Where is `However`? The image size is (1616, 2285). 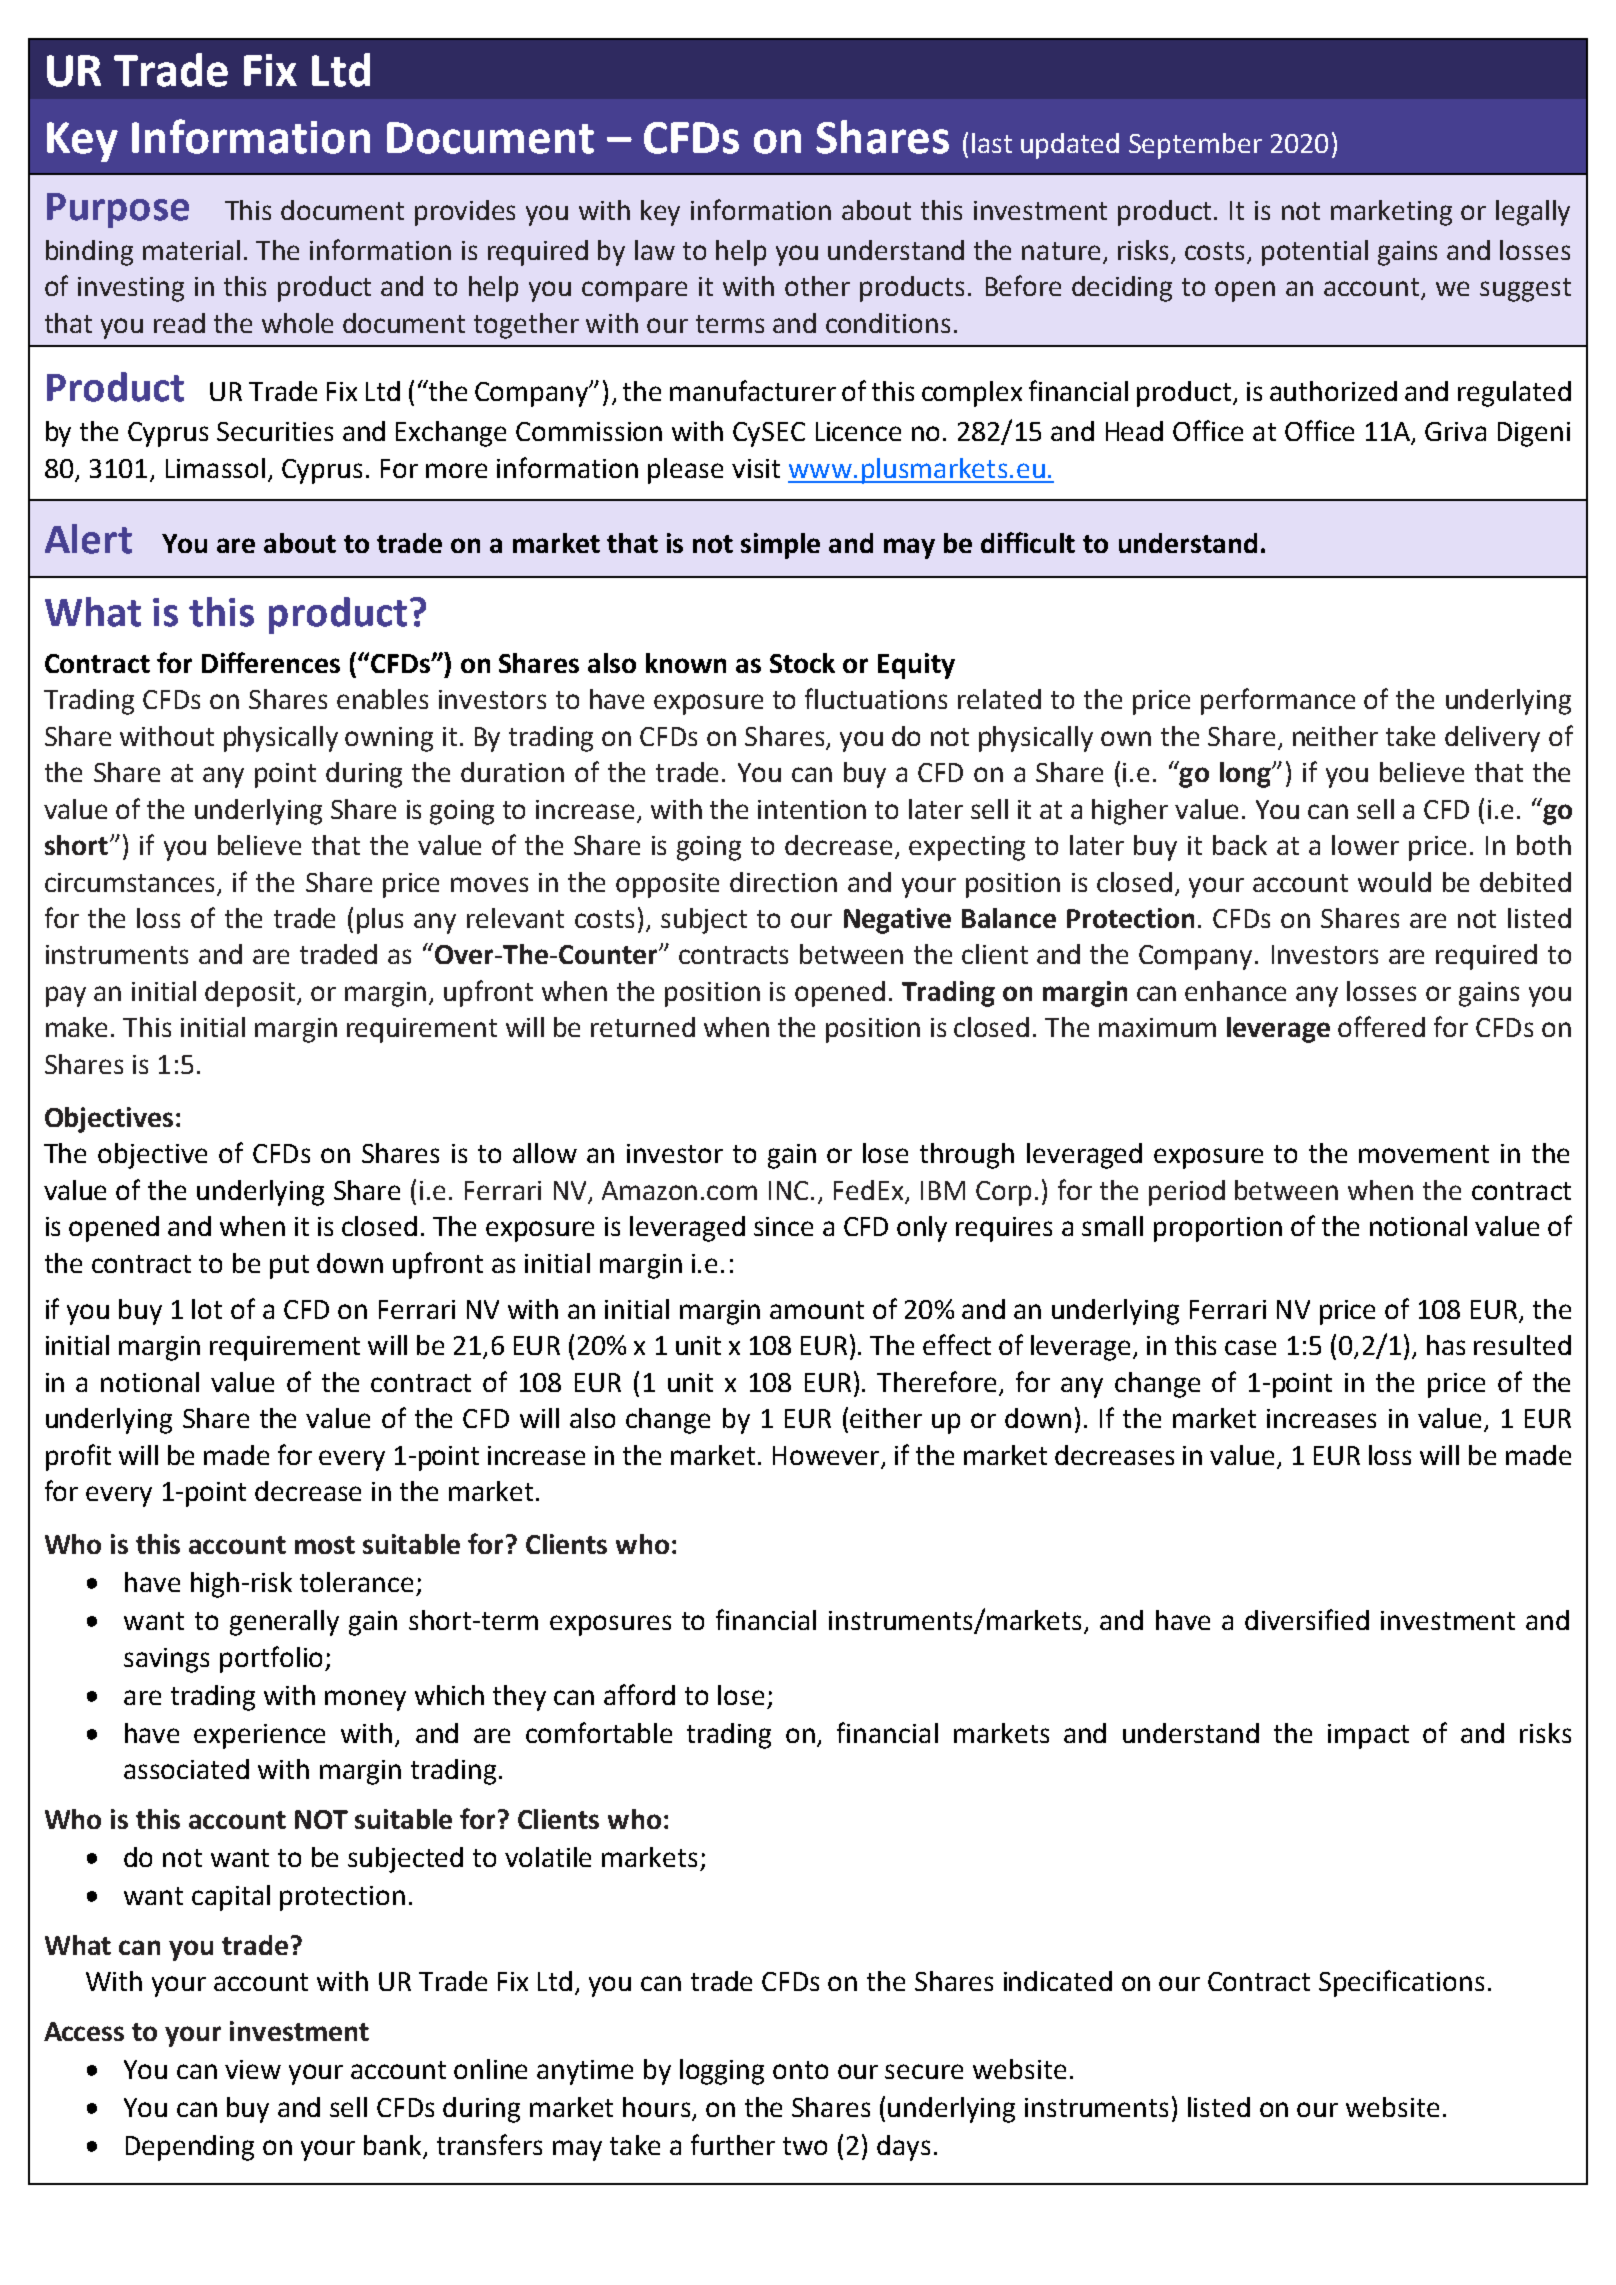
However is located at coordinates (826, 1455).
